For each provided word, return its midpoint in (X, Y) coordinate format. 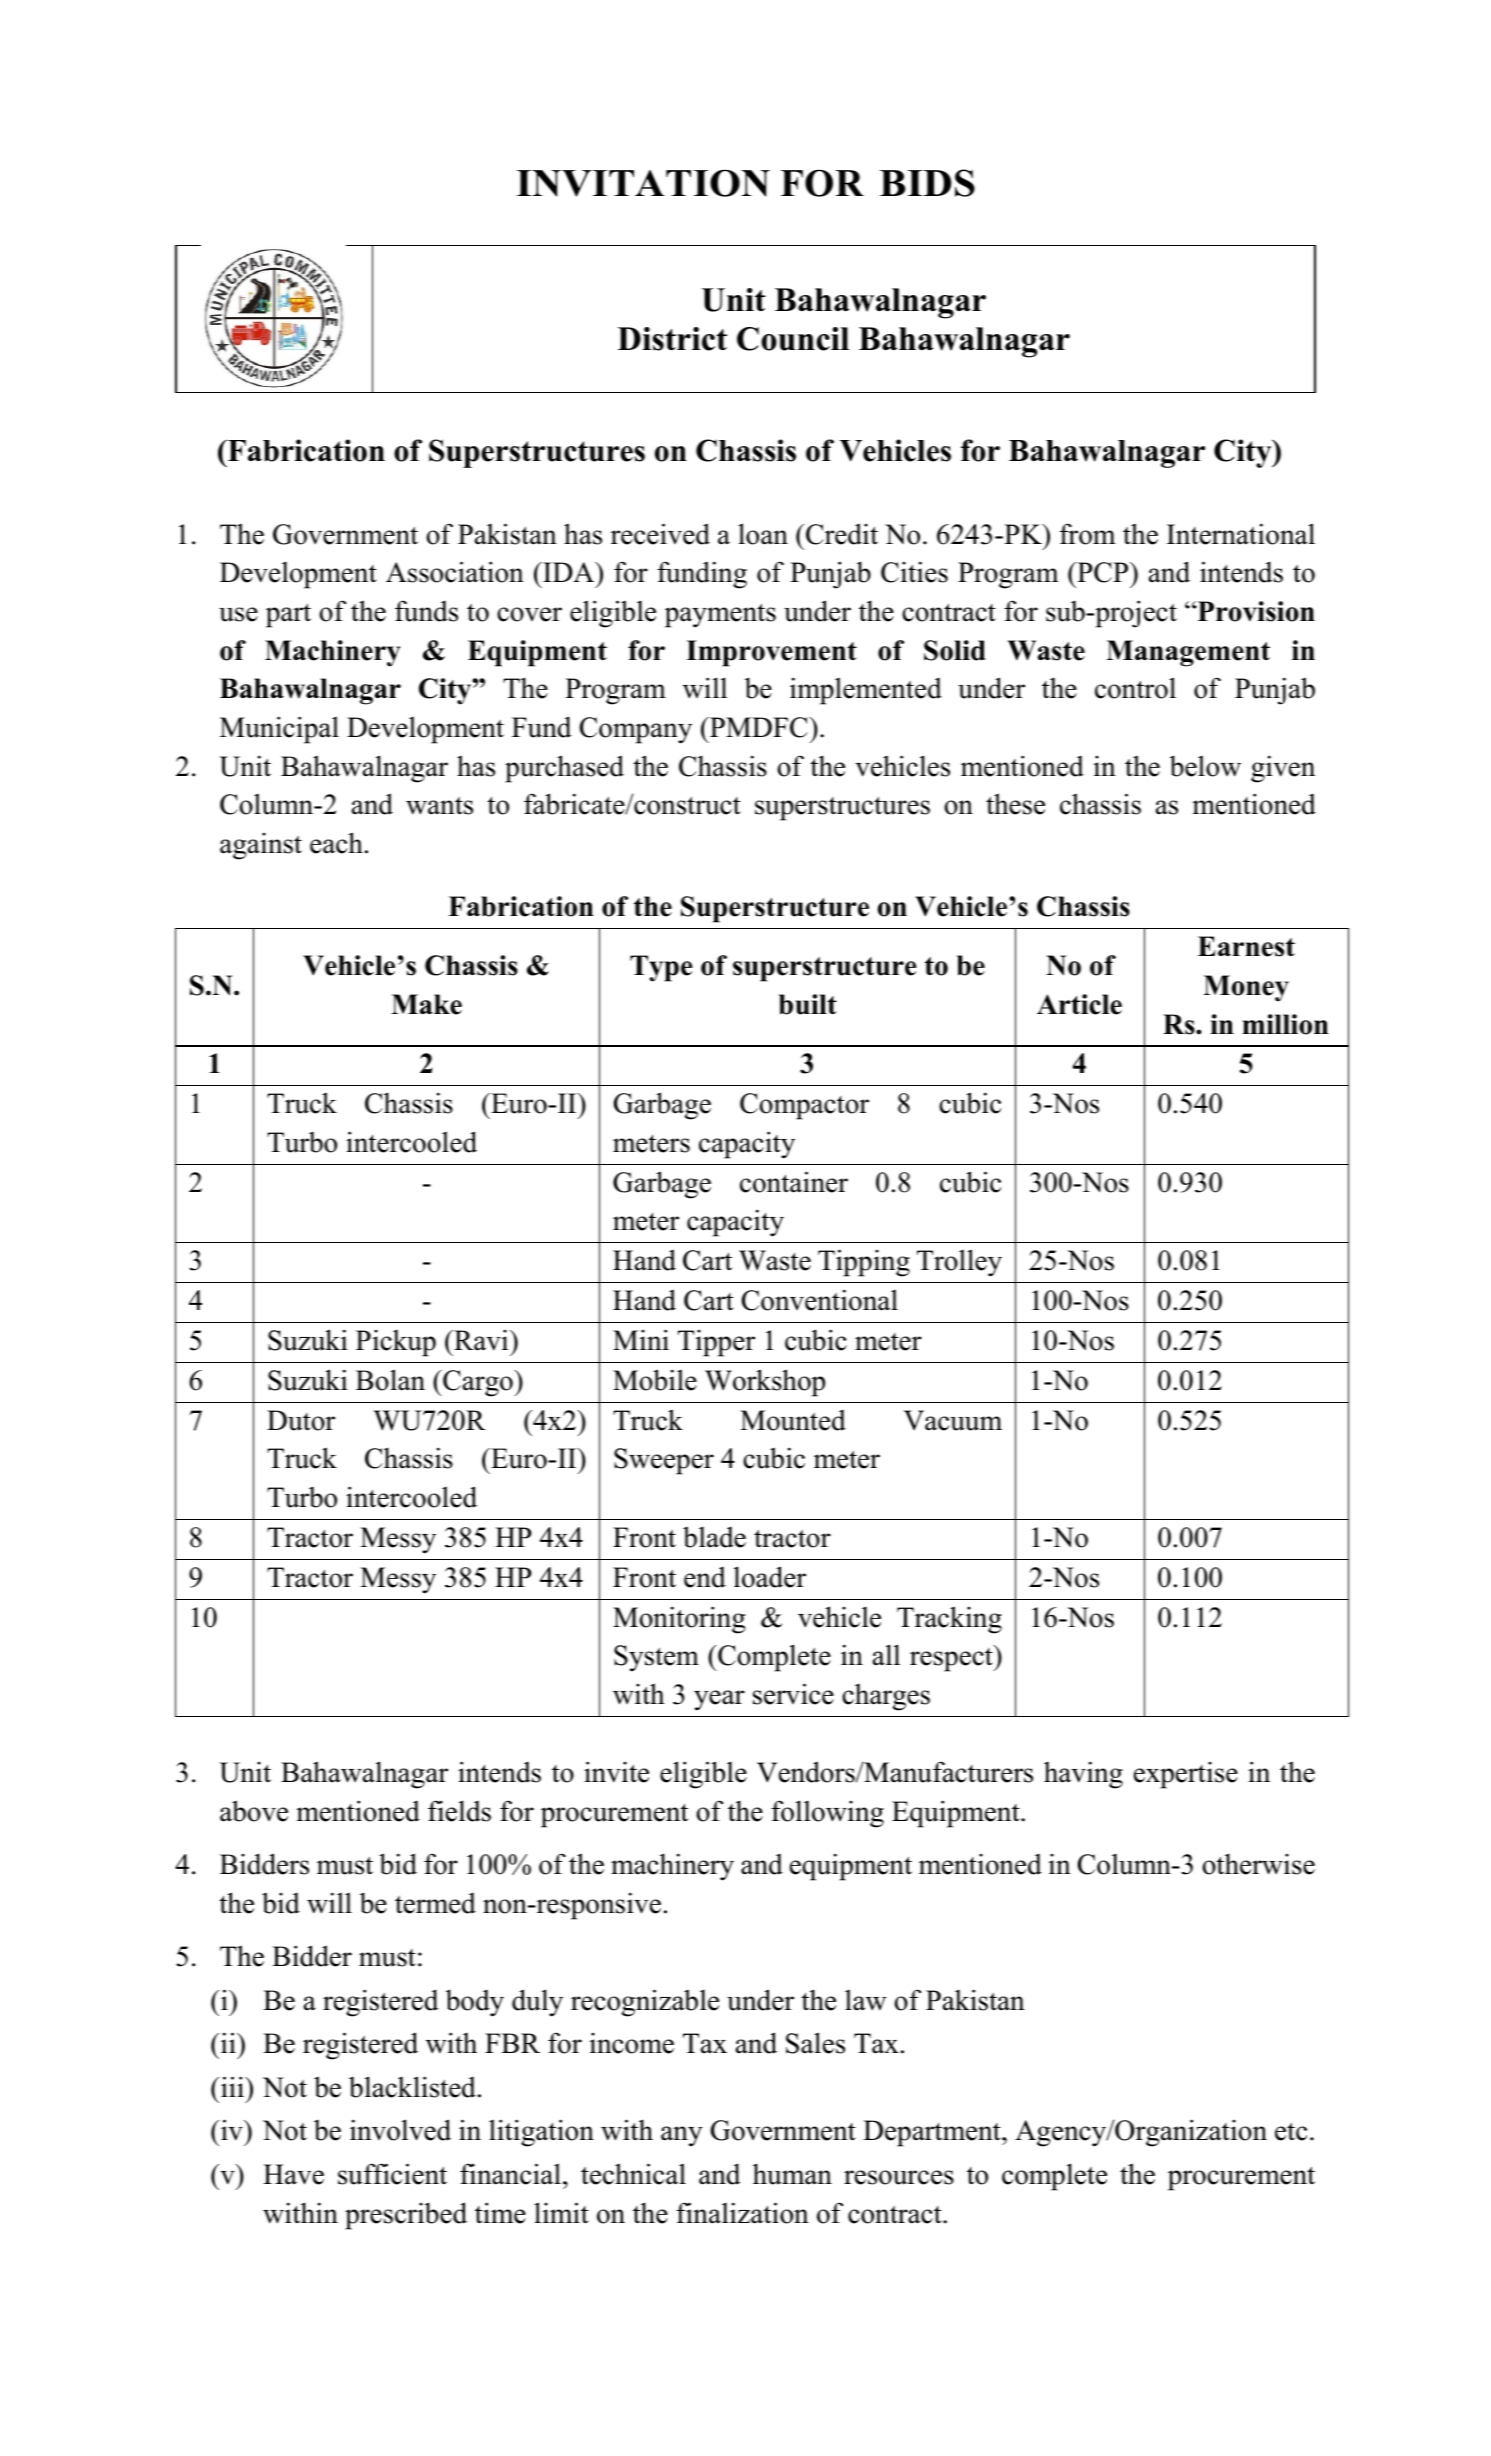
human (792, 2174)
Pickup (396, 1343)
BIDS (927, 183)
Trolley (959, 1263)
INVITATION (643, 183)
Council (793, 339)
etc (1291, 2131)
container (794, 1182)
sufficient (392, 2174)
